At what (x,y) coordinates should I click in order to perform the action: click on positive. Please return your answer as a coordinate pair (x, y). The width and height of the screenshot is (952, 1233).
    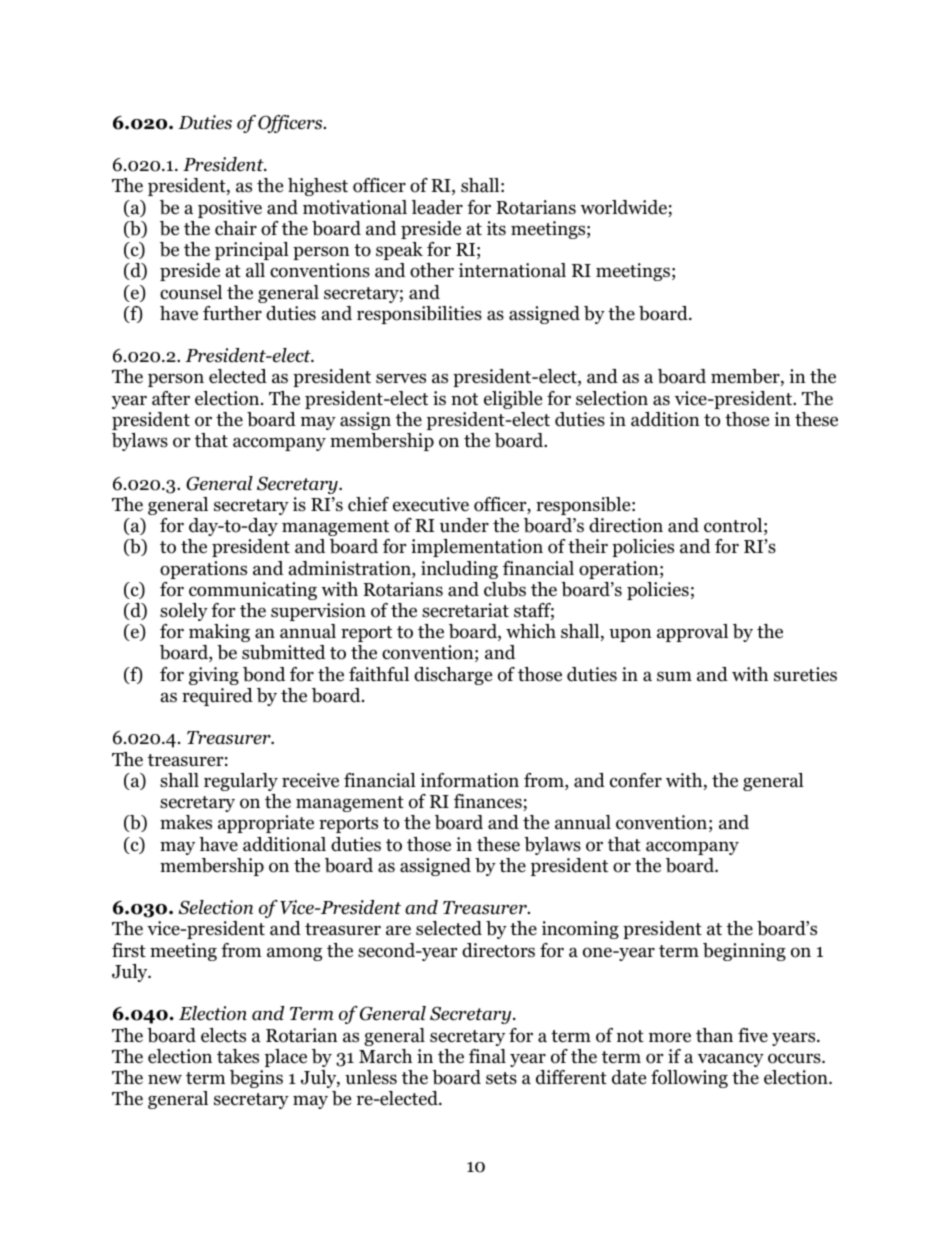
    Looking at the image, I should click on (230, 209).
